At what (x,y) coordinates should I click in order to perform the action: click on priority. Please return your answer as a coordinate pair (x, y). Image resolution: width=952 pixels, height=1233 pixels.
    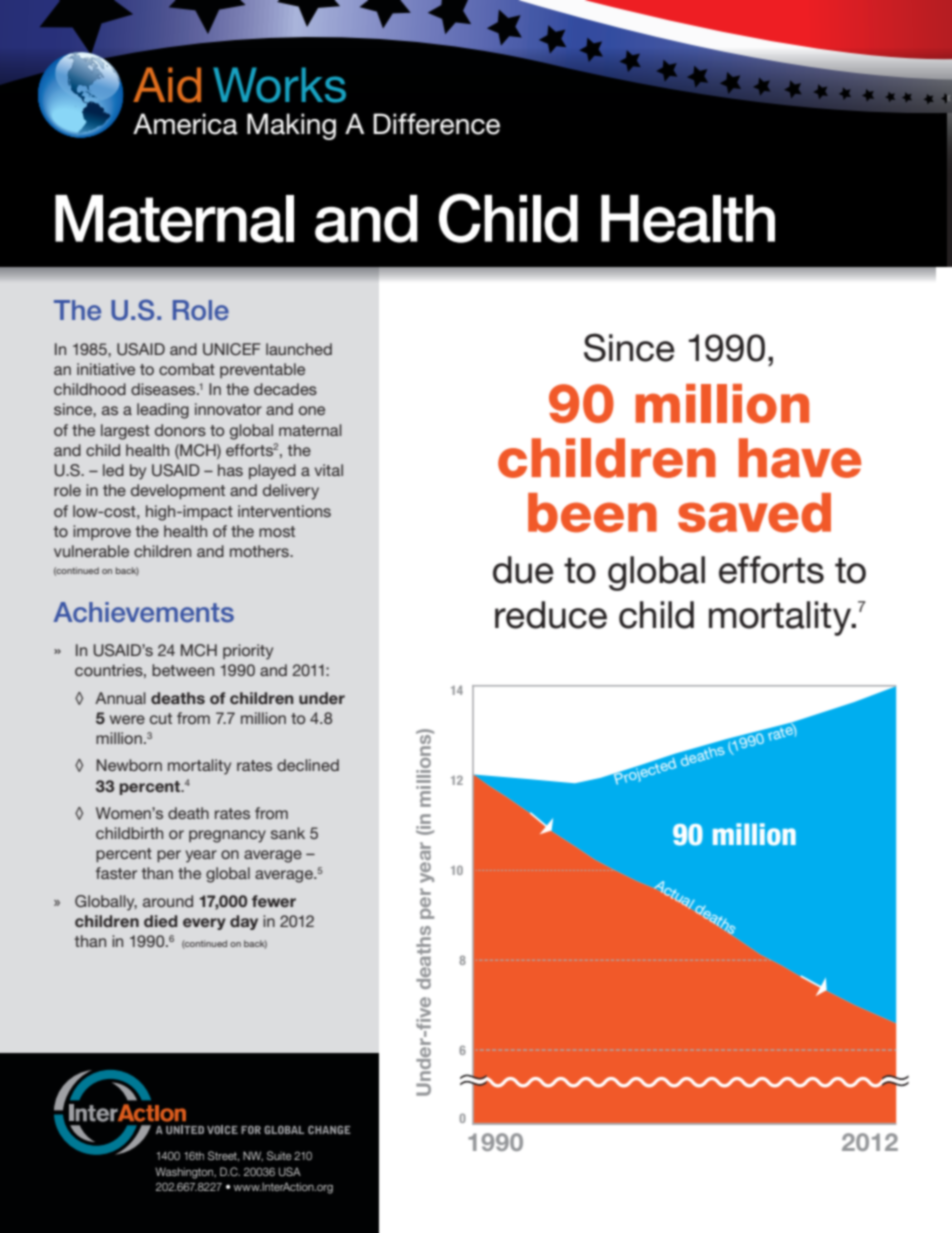
    Looking at the image, I should click on (248, 652).
